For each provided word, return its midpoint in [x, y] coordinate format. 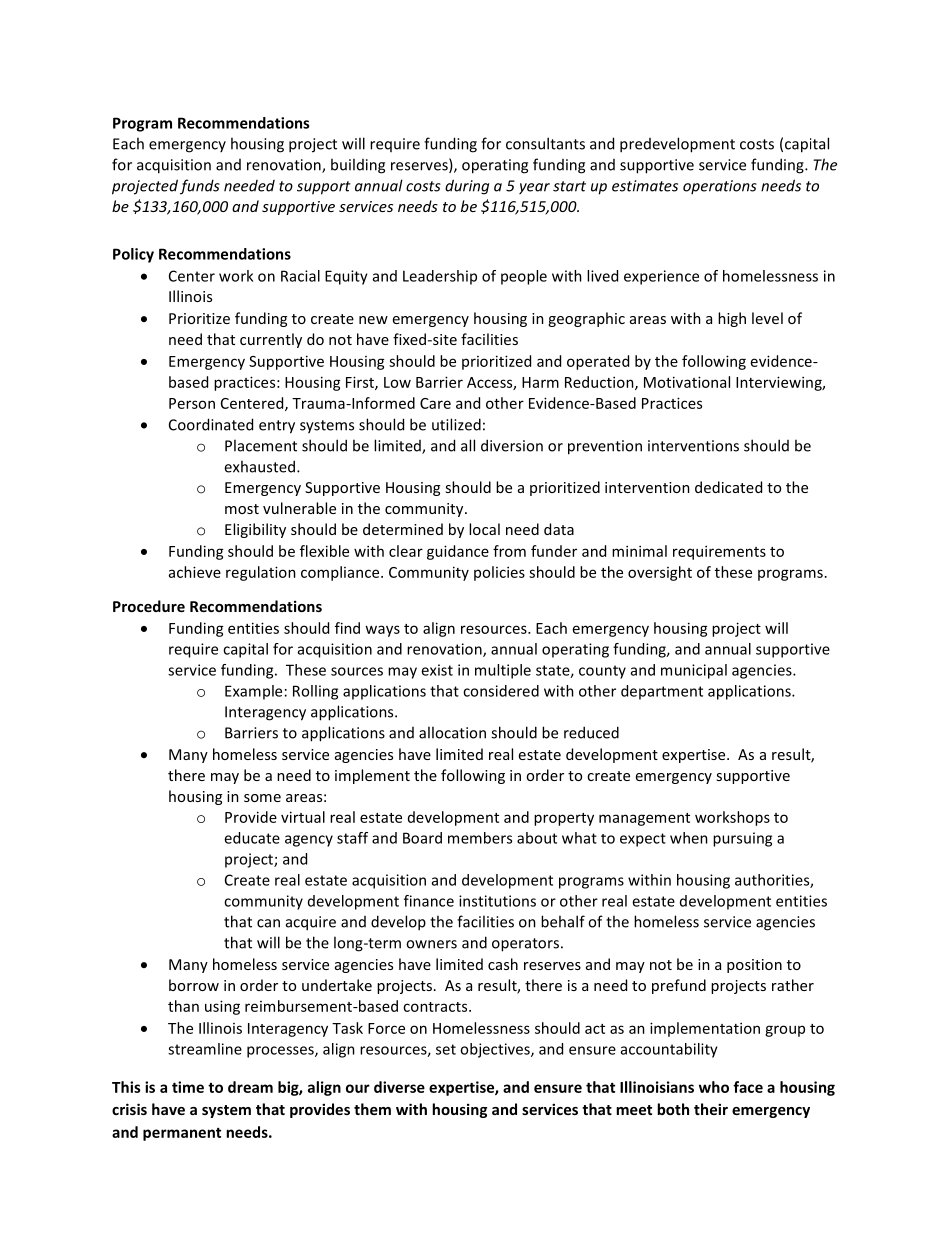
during [467, 187]
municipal [694, 671]
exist [437, 670]
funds [200, 187]
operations [720, 187]
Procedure [149, 606]
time [188, 1087]
